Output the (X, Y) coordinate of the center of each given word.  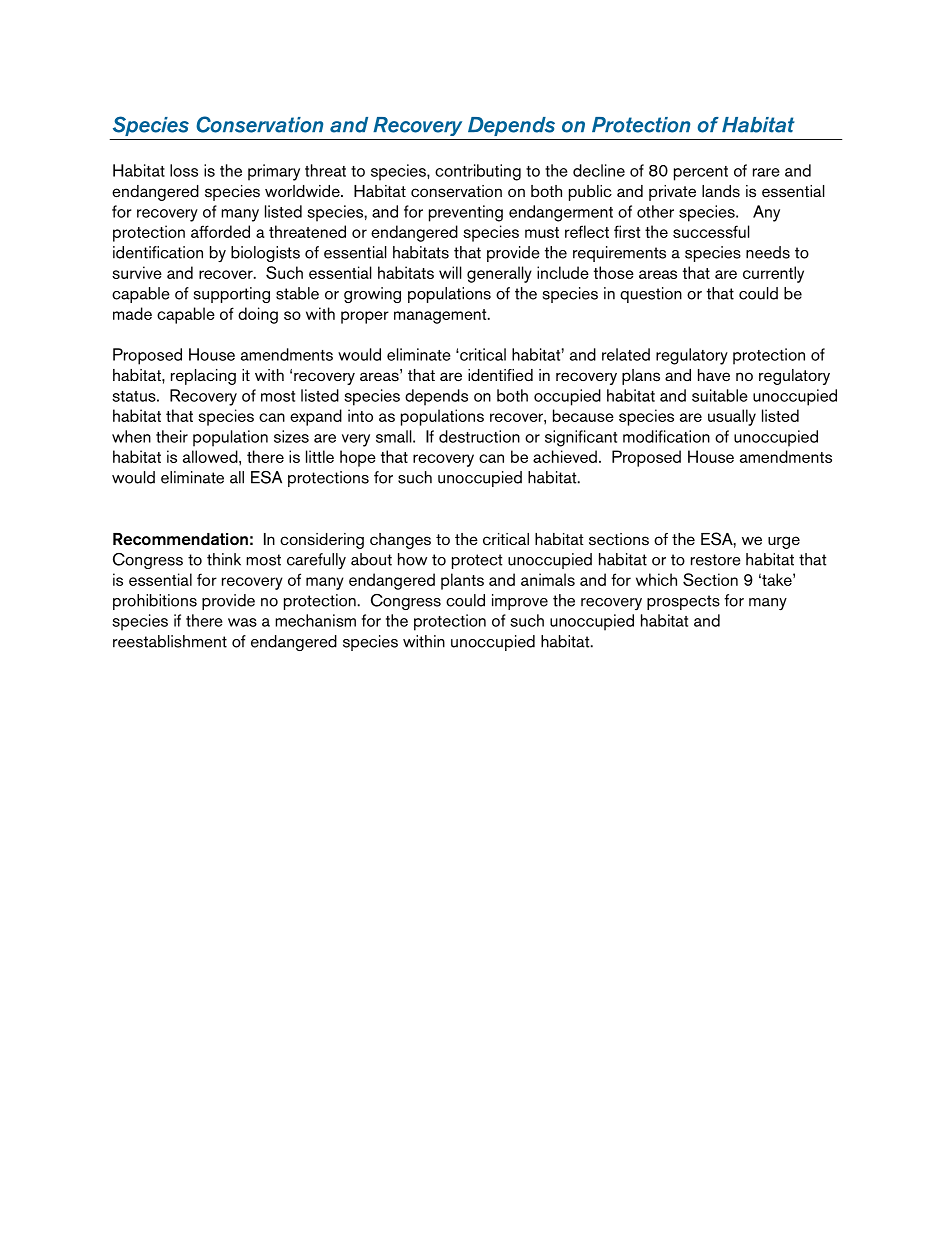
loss (184, 170)
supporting (232, 295)
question (651, 295)
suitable (720, 395)
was (242, 622)
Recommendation (180, 539)
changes (400, 541)
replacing (203, 377)
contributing (478, 172)
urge (784, 542)
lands (721, 191)
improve (520, 602)
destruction (479, 436)
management (441, 316)
